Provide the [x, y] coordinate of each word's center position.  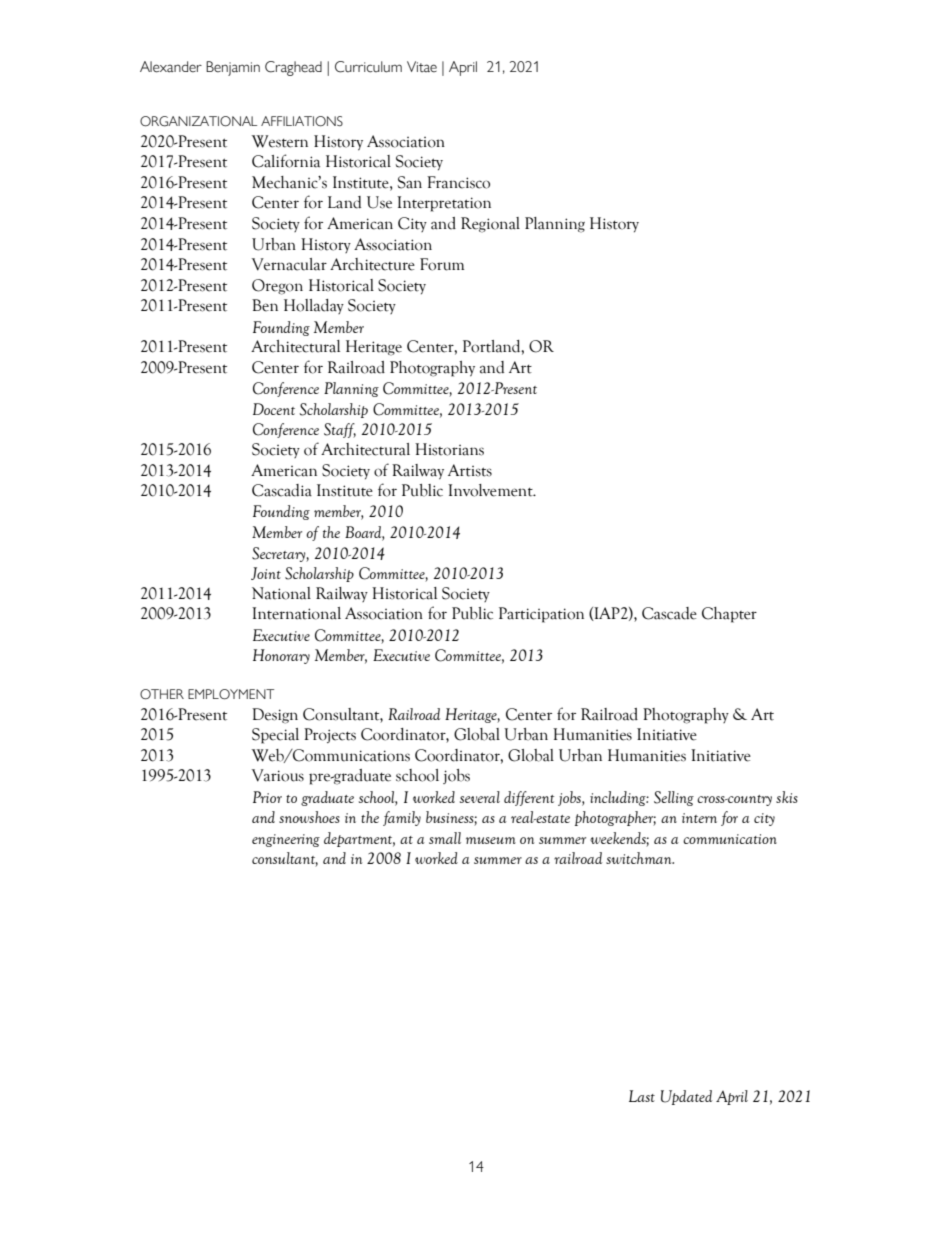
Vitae [422, 66]
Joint [266, 573]
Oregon [277, 287]
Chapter [729, 615]
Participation [541, 615]
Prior [267, 797]
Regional [490, 225]
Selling [674, 798]
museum [491, 840]
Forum [442, 264]
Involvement [491, 490]
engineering [286, 840]
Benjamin [233, 68]
